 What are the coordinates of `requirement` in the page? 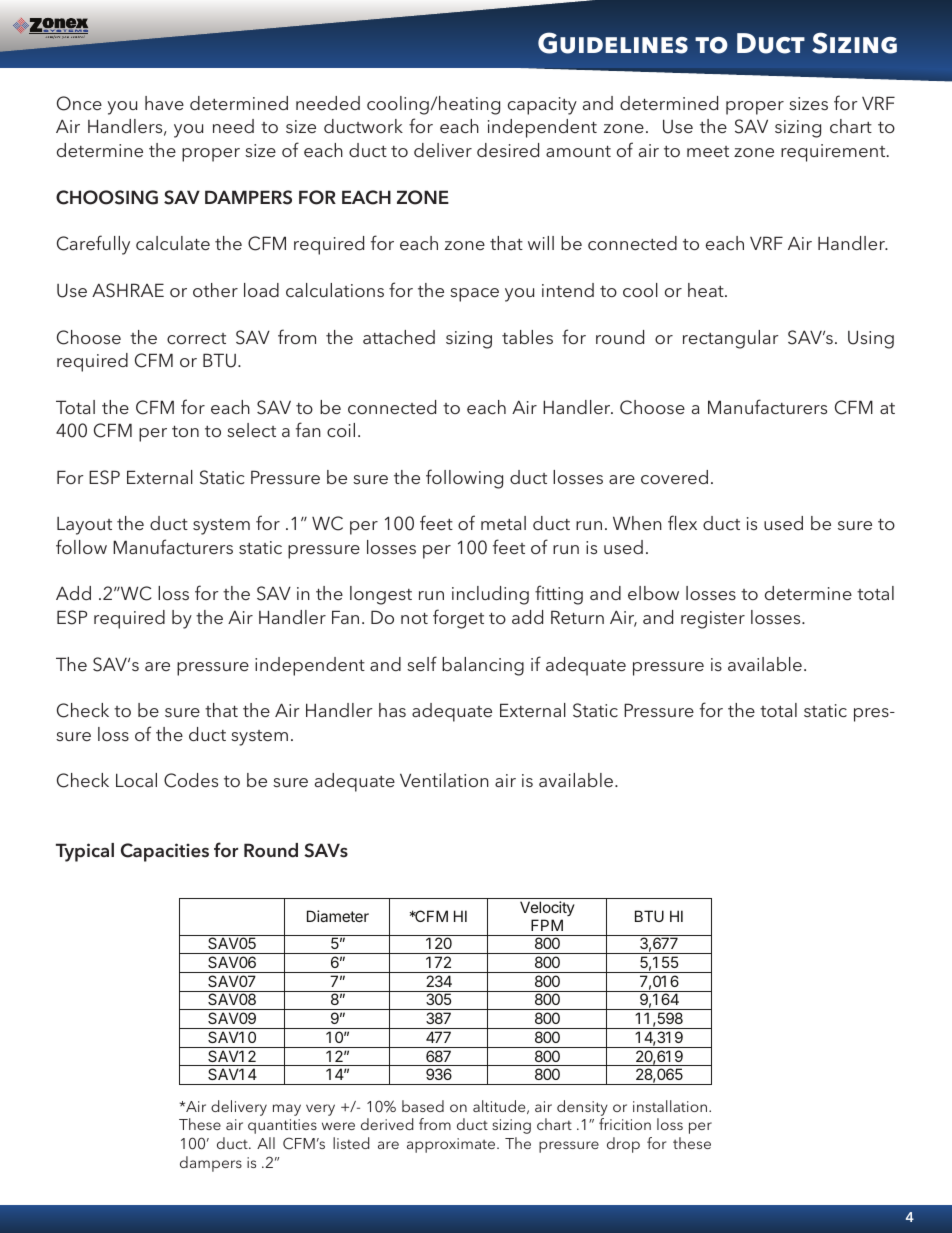 It's located at (834, 153).
